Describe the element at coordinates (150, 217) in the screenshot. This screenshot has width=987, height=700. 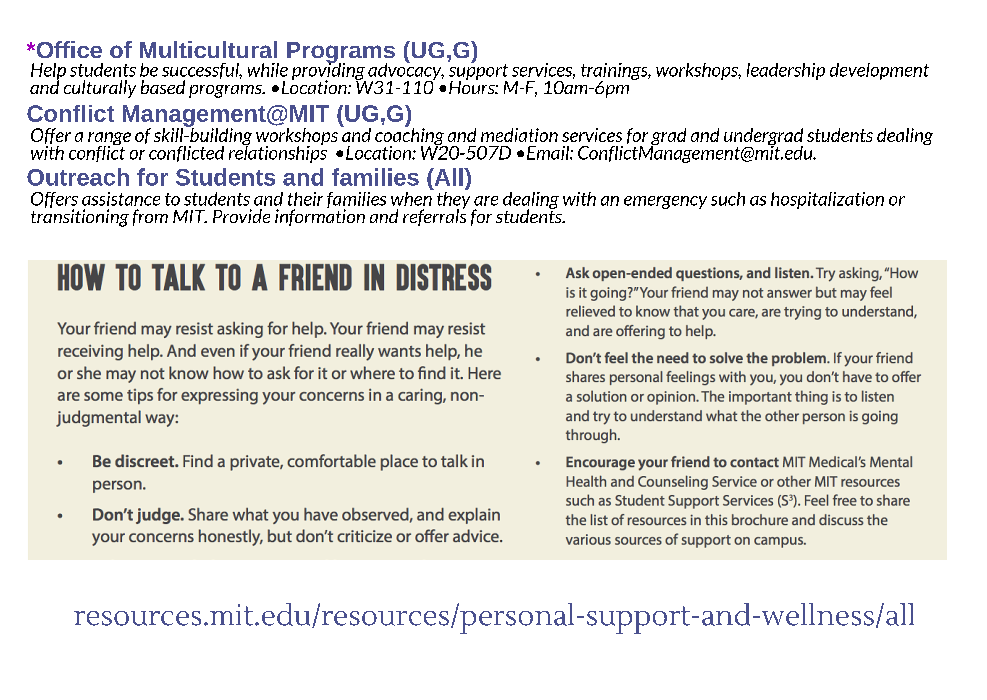
I see `from` at that location.
